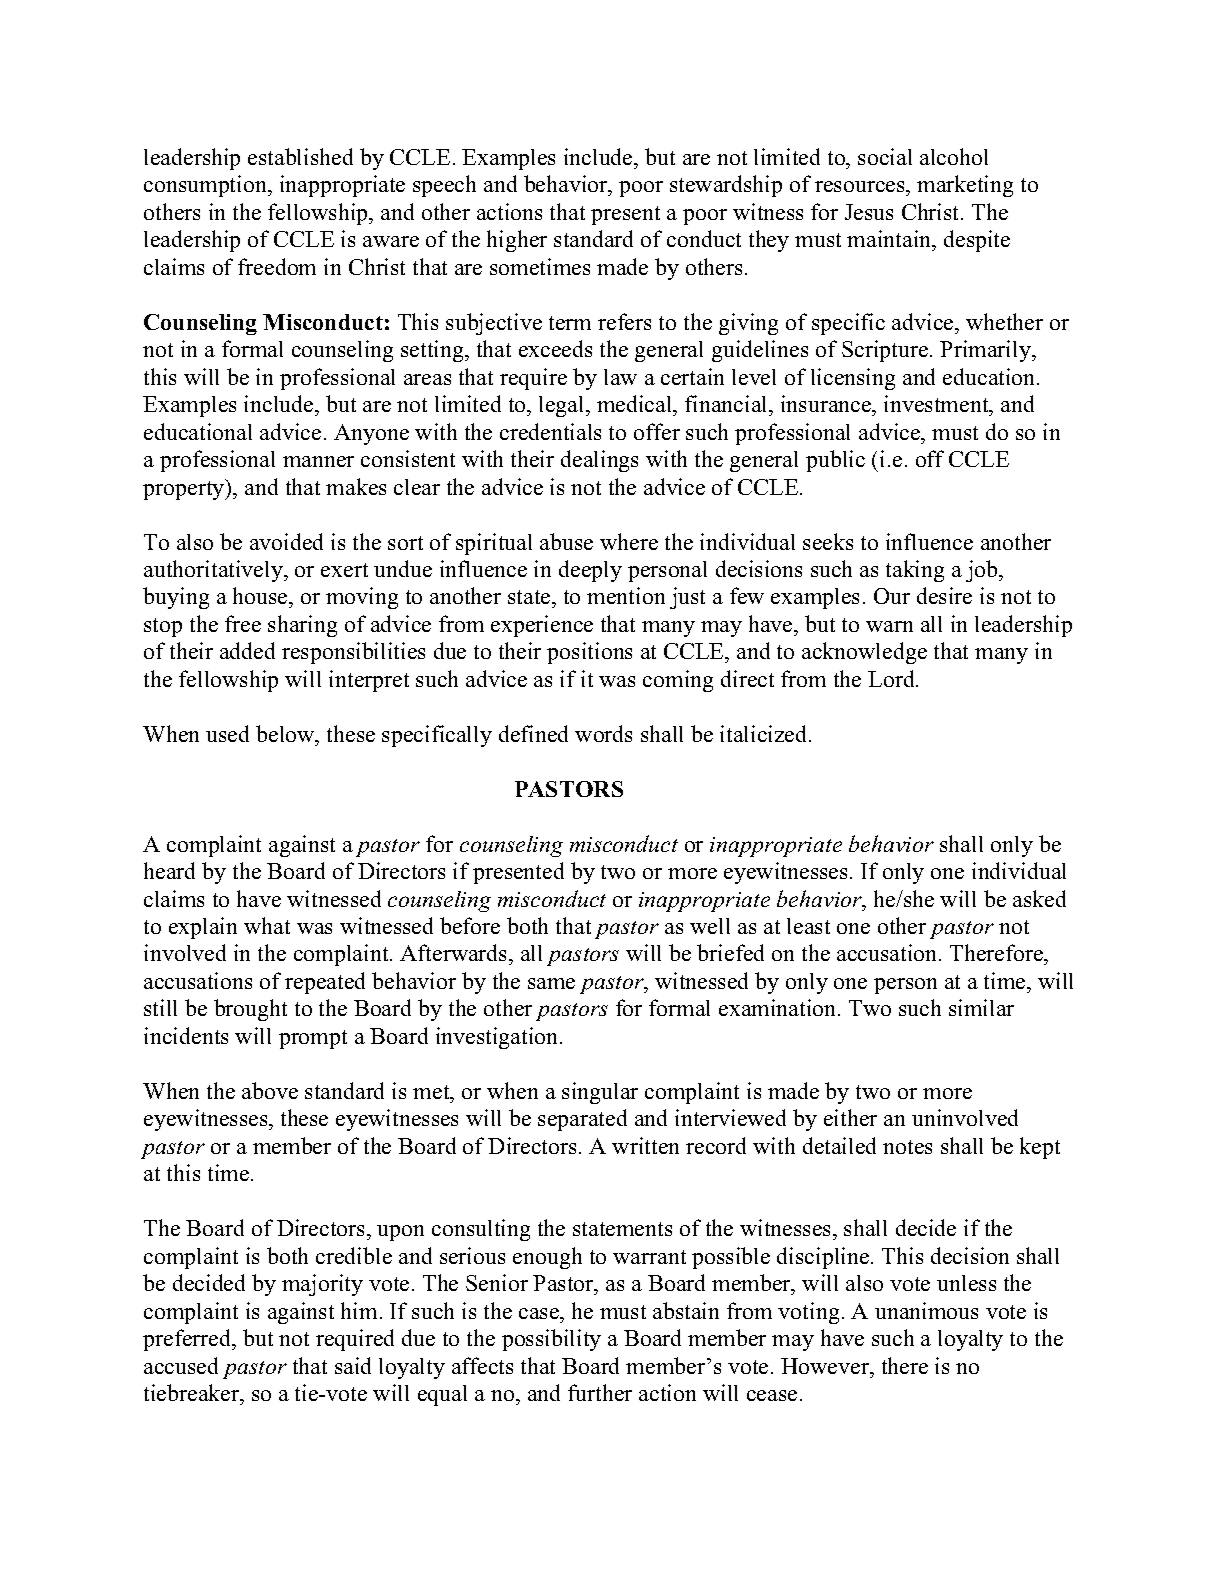  Describe the element at coordinates (603, 733) in the page. I see `words` at that location.
